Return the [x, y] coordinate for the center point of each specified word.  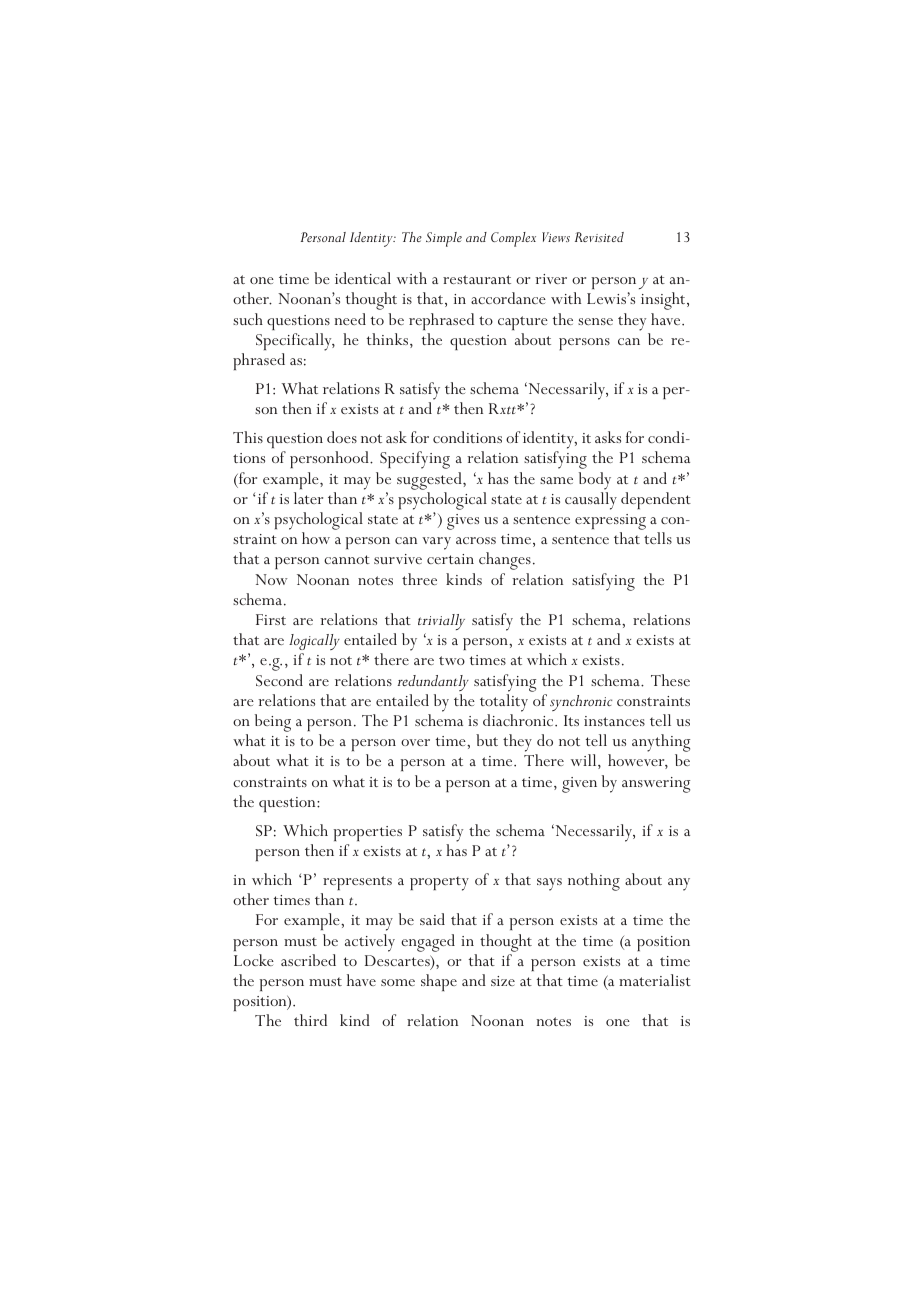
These [670, 680]
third [310, 1020]
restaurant [477, 279]
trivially [441, 622]
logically [314, 642]
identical [363, 278]
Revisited [599, 237]
